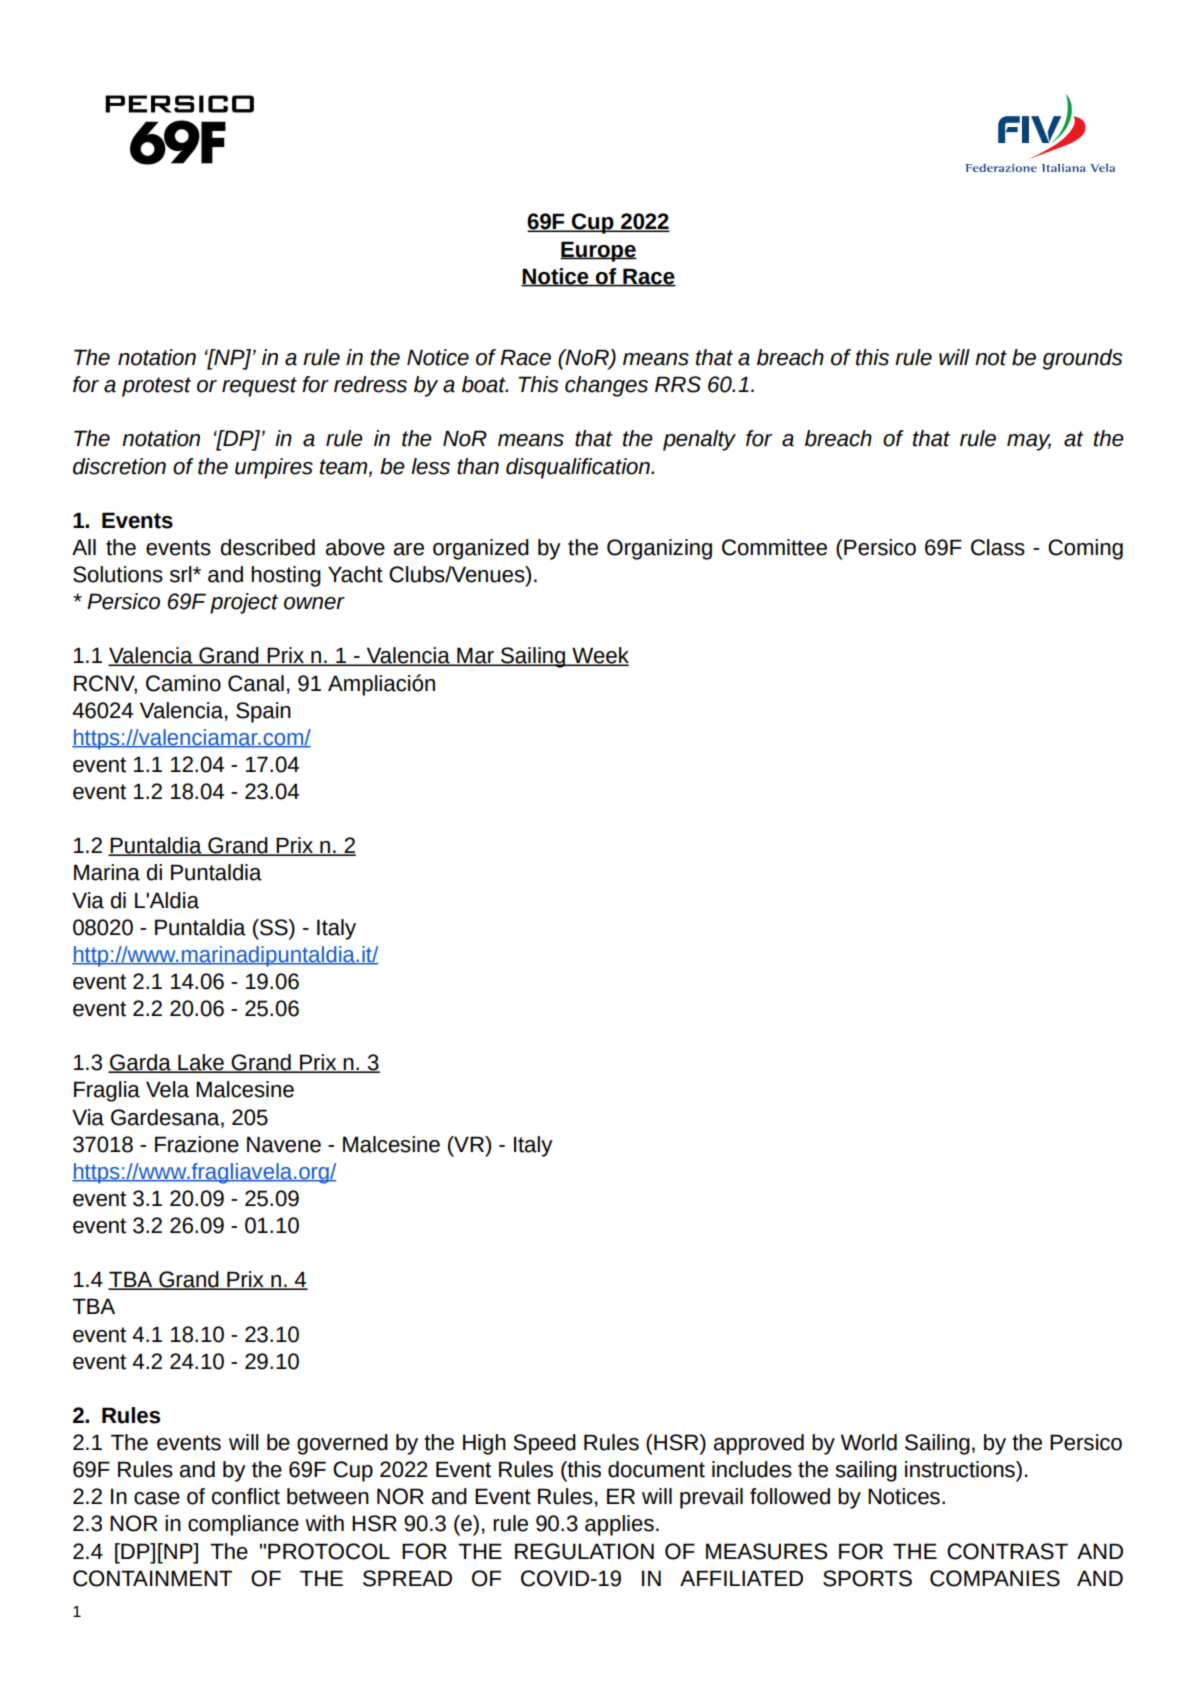 The image size is (1197, 1695). I want to click on protest, so click(156, 387).
